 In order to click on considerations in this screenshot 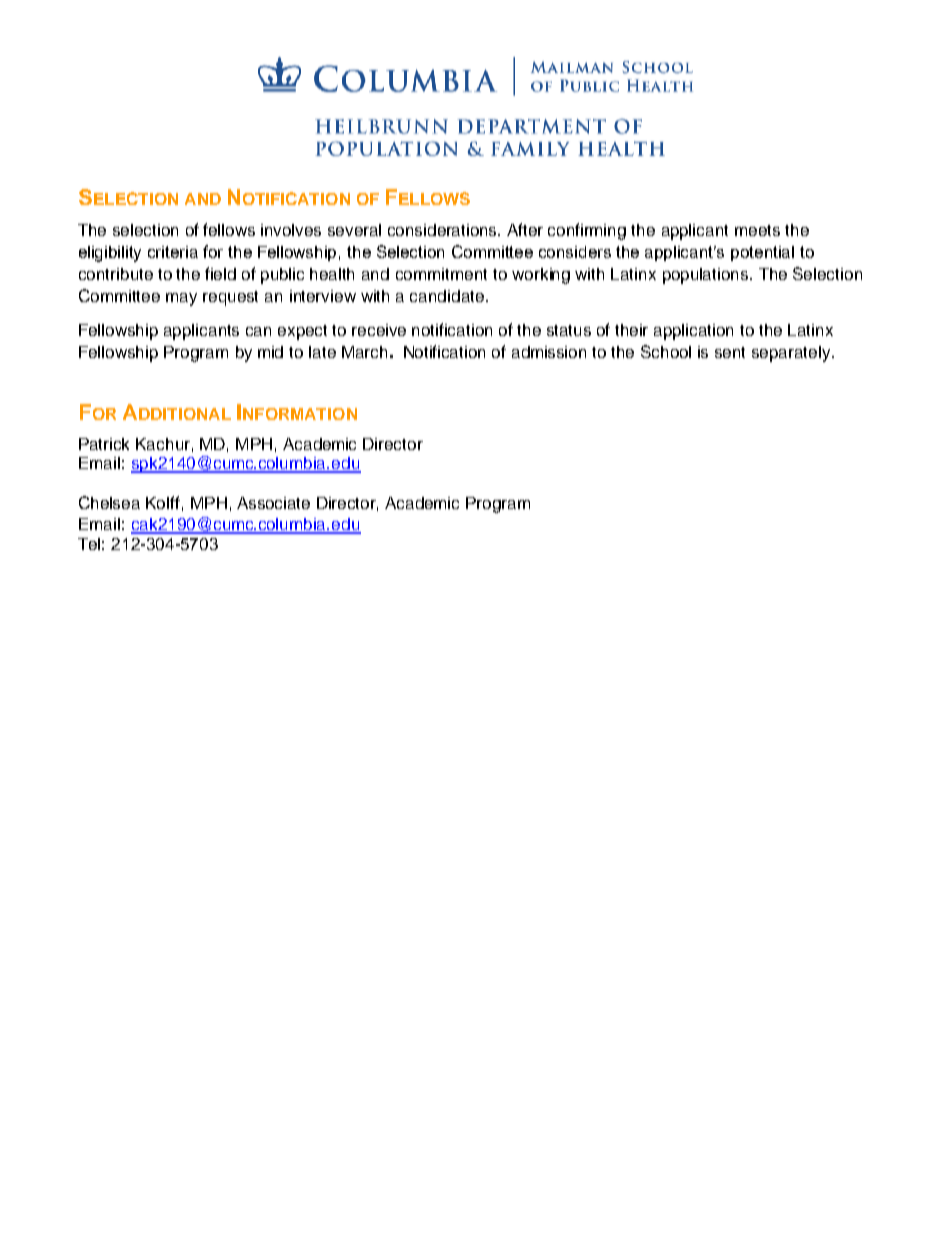, I will do `click(444, 230)`.
